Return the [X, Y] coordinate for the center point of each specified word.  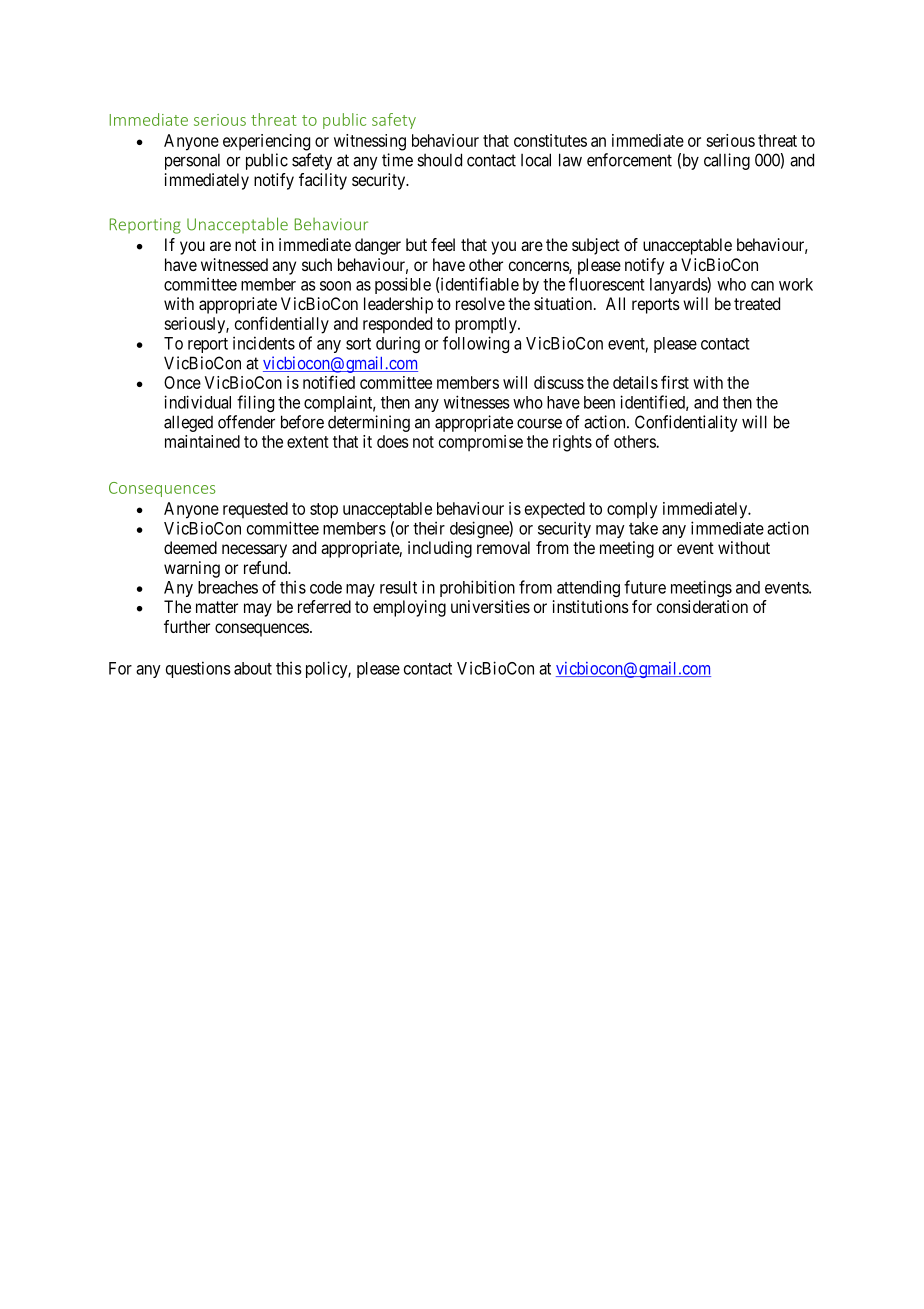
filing [255, 403]
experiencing [266, 142]
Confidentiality [686, 423]
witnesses [477, 402]
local [536, 160]
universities [490, 606]
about [253, 668]
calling [727, 161]
